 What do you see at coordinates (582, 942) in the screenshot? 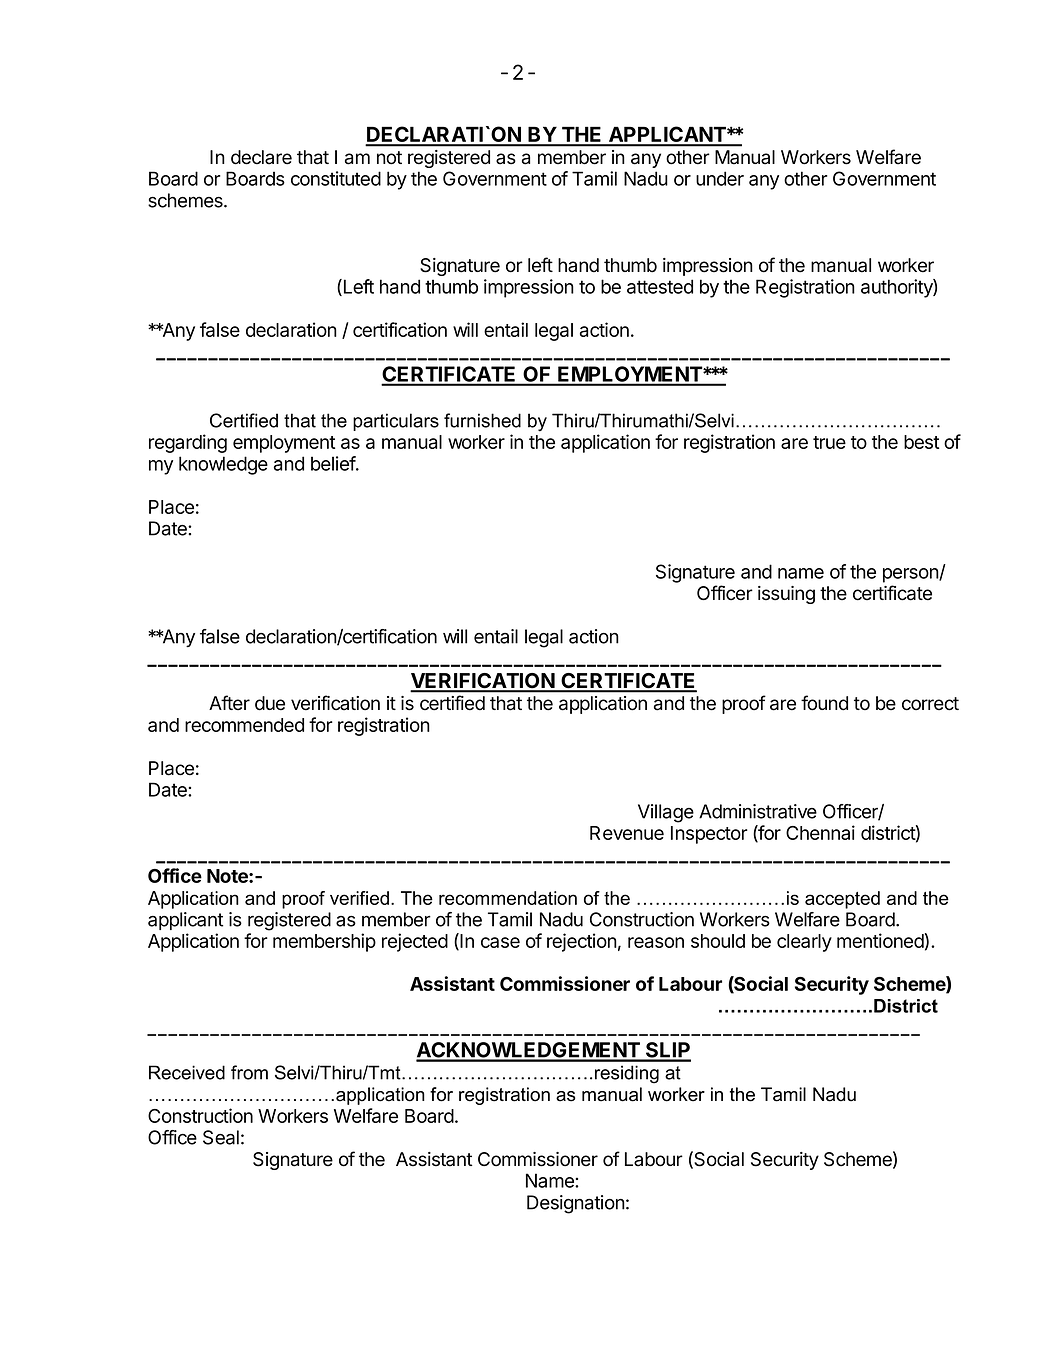
I see `rejection` at bounding box center [582, 942].
